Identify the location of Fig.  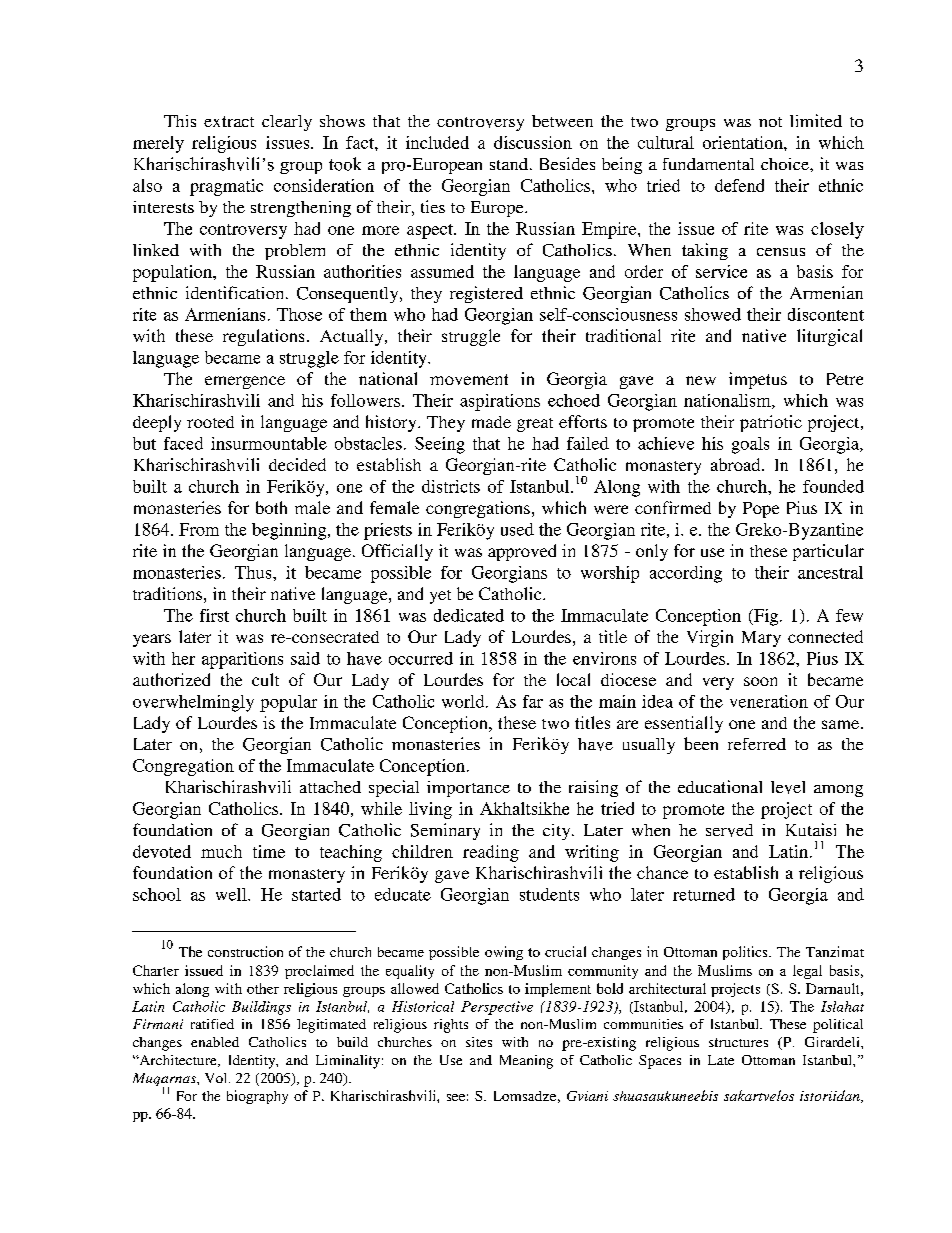
(766, 617).
